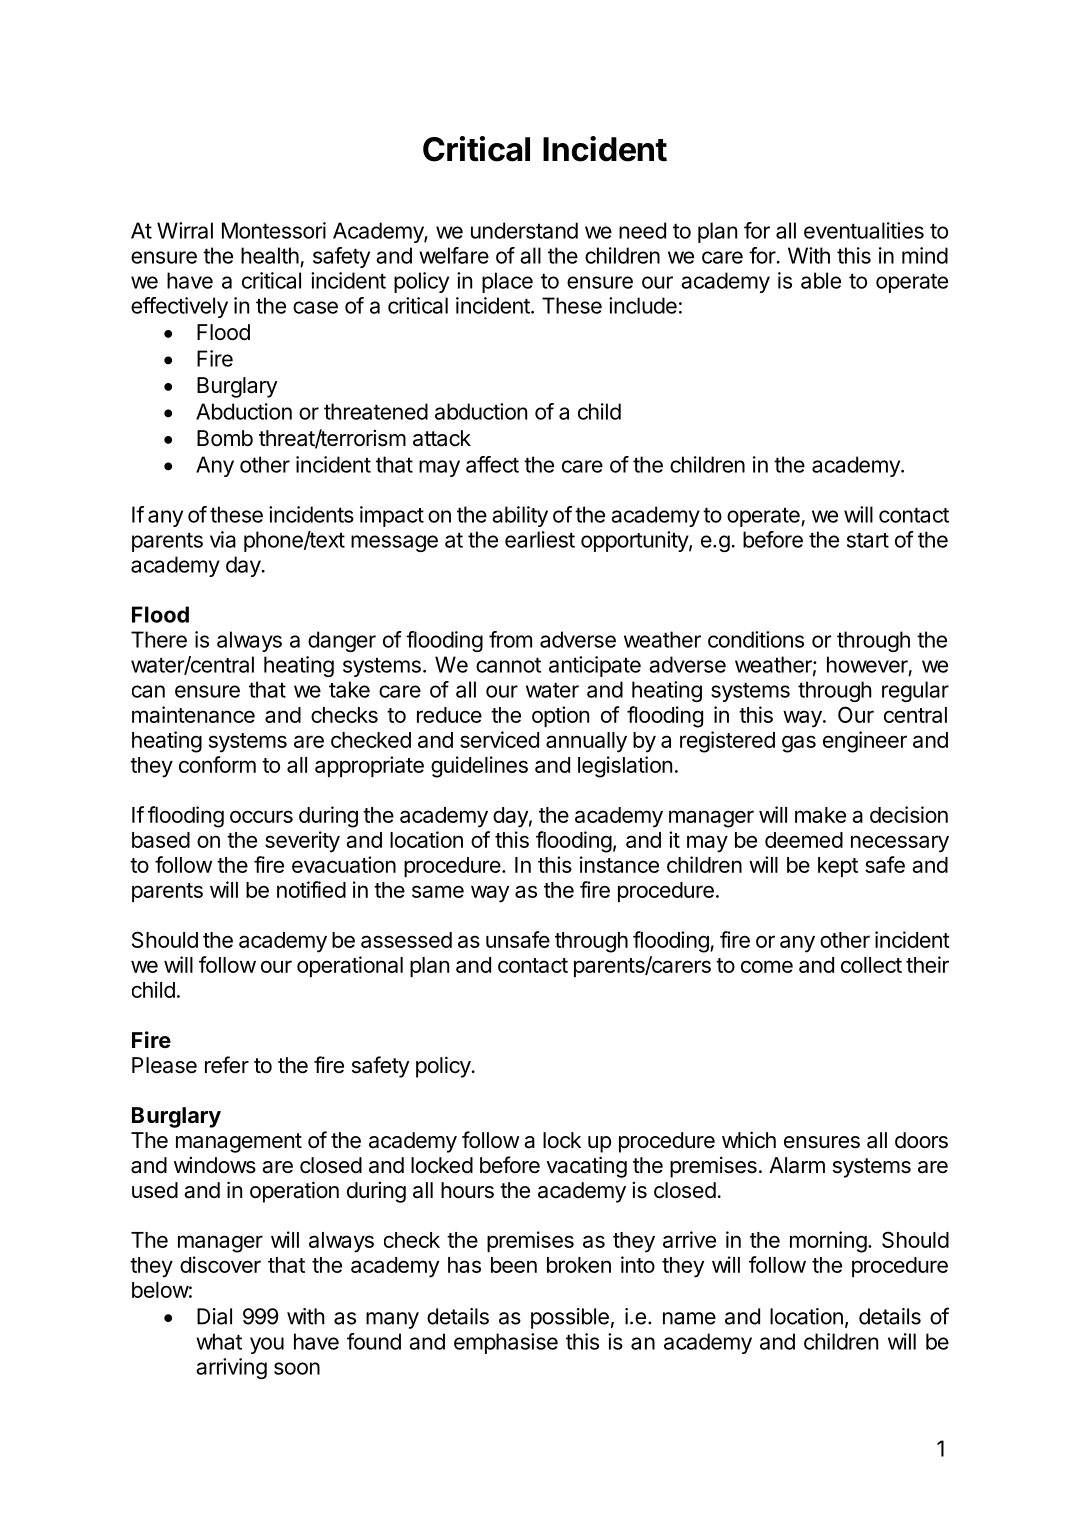  What do you see at coordinates (756, 639) in the screenshot?
I see `conditions` at bounding box center [756, 639].
